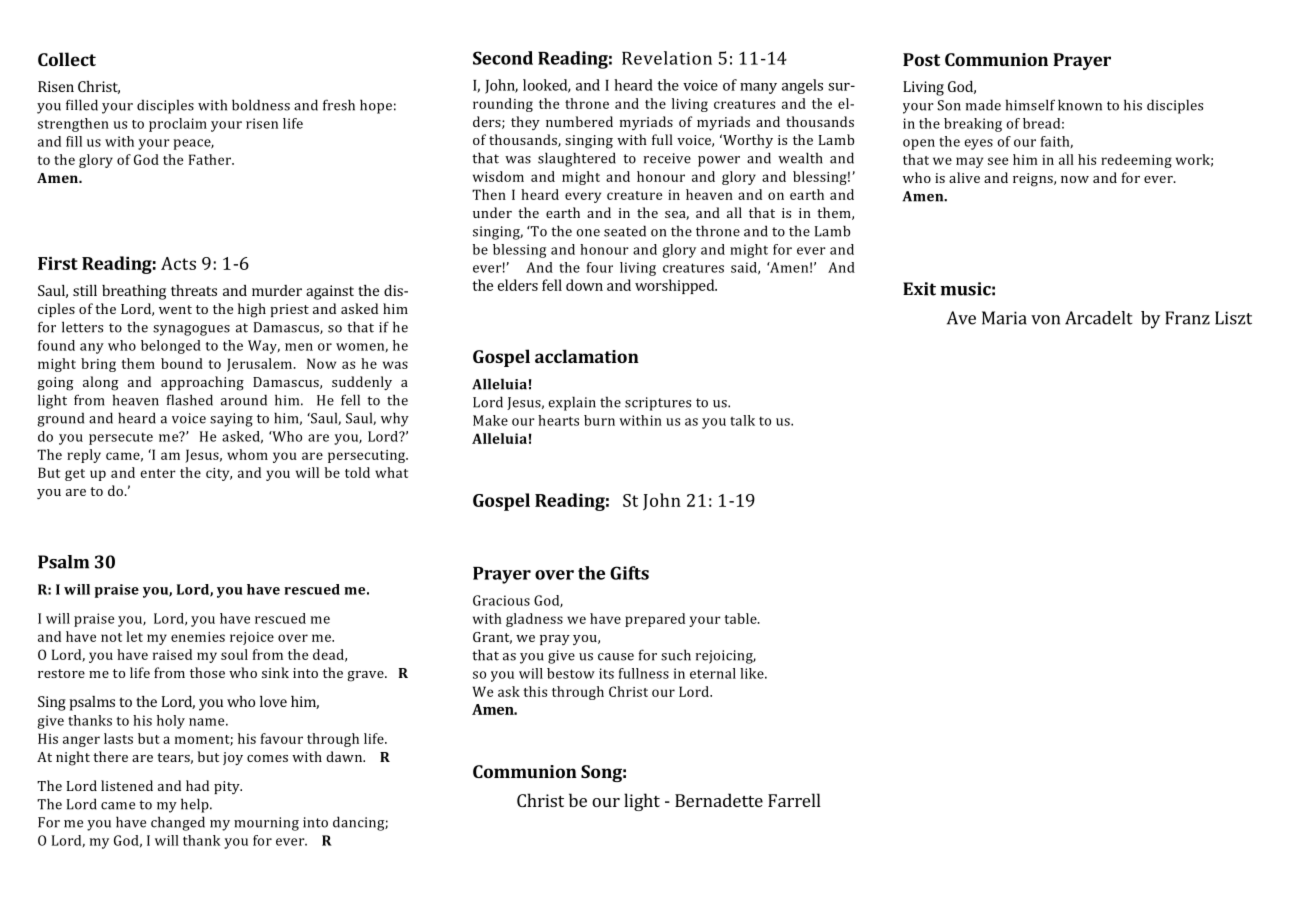 The width and height of the image is (1308, 924). I want to click on whom, so click(247, 454).
